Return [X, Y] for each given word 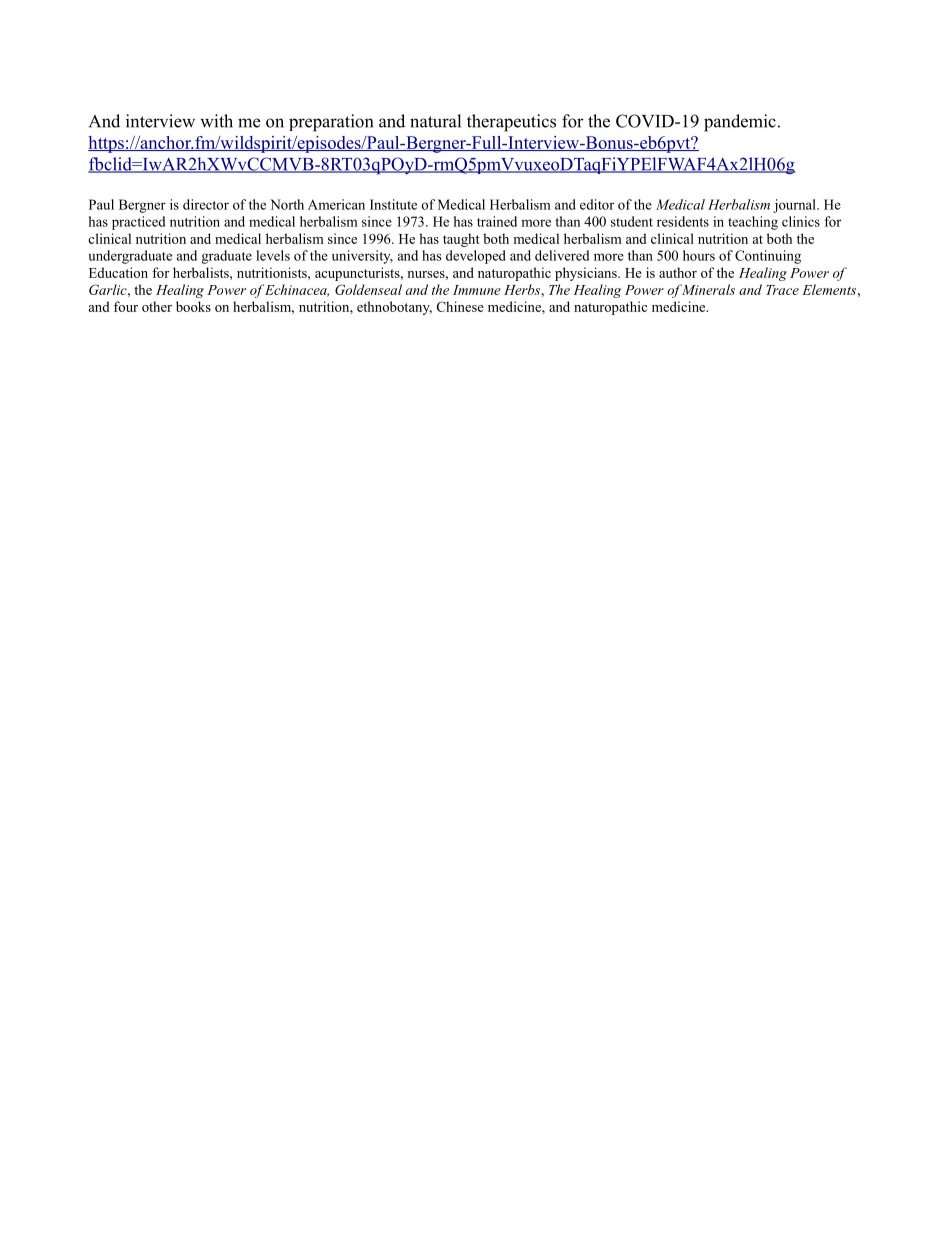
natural [435, 121]
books [193, 306]
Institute [393, 204]
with [216, 121]
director [206, 204]
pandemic [740, 123]
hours [699, 255]
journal [795, 206]
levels [273, 255]
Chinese [460, 306]
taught [461, 240]
